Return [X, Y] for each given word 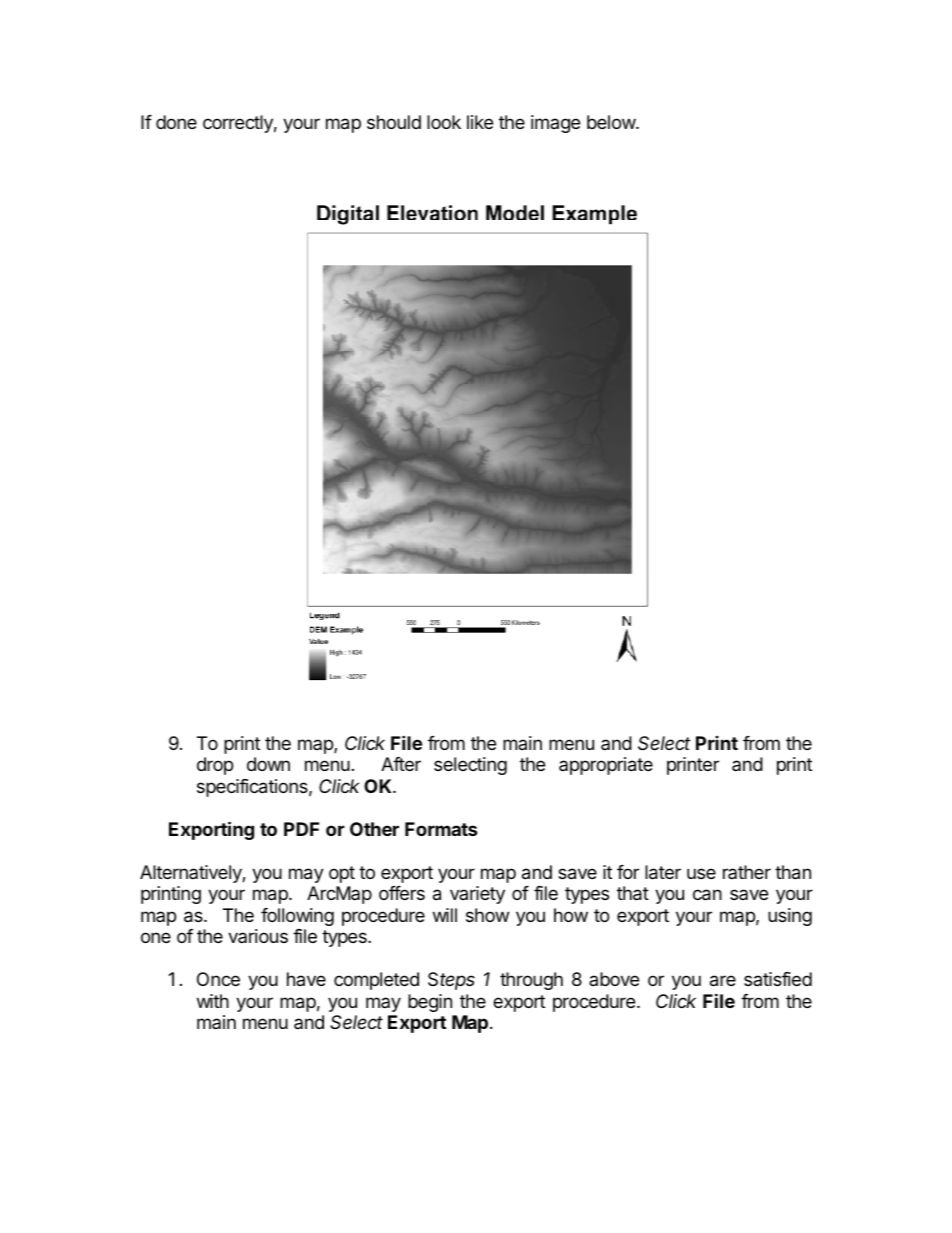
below [612, 122]
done [176, 122]
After [401, 764]
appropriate [606, 766]
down [268, 764]
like [480, 122]
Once [218, 979]
